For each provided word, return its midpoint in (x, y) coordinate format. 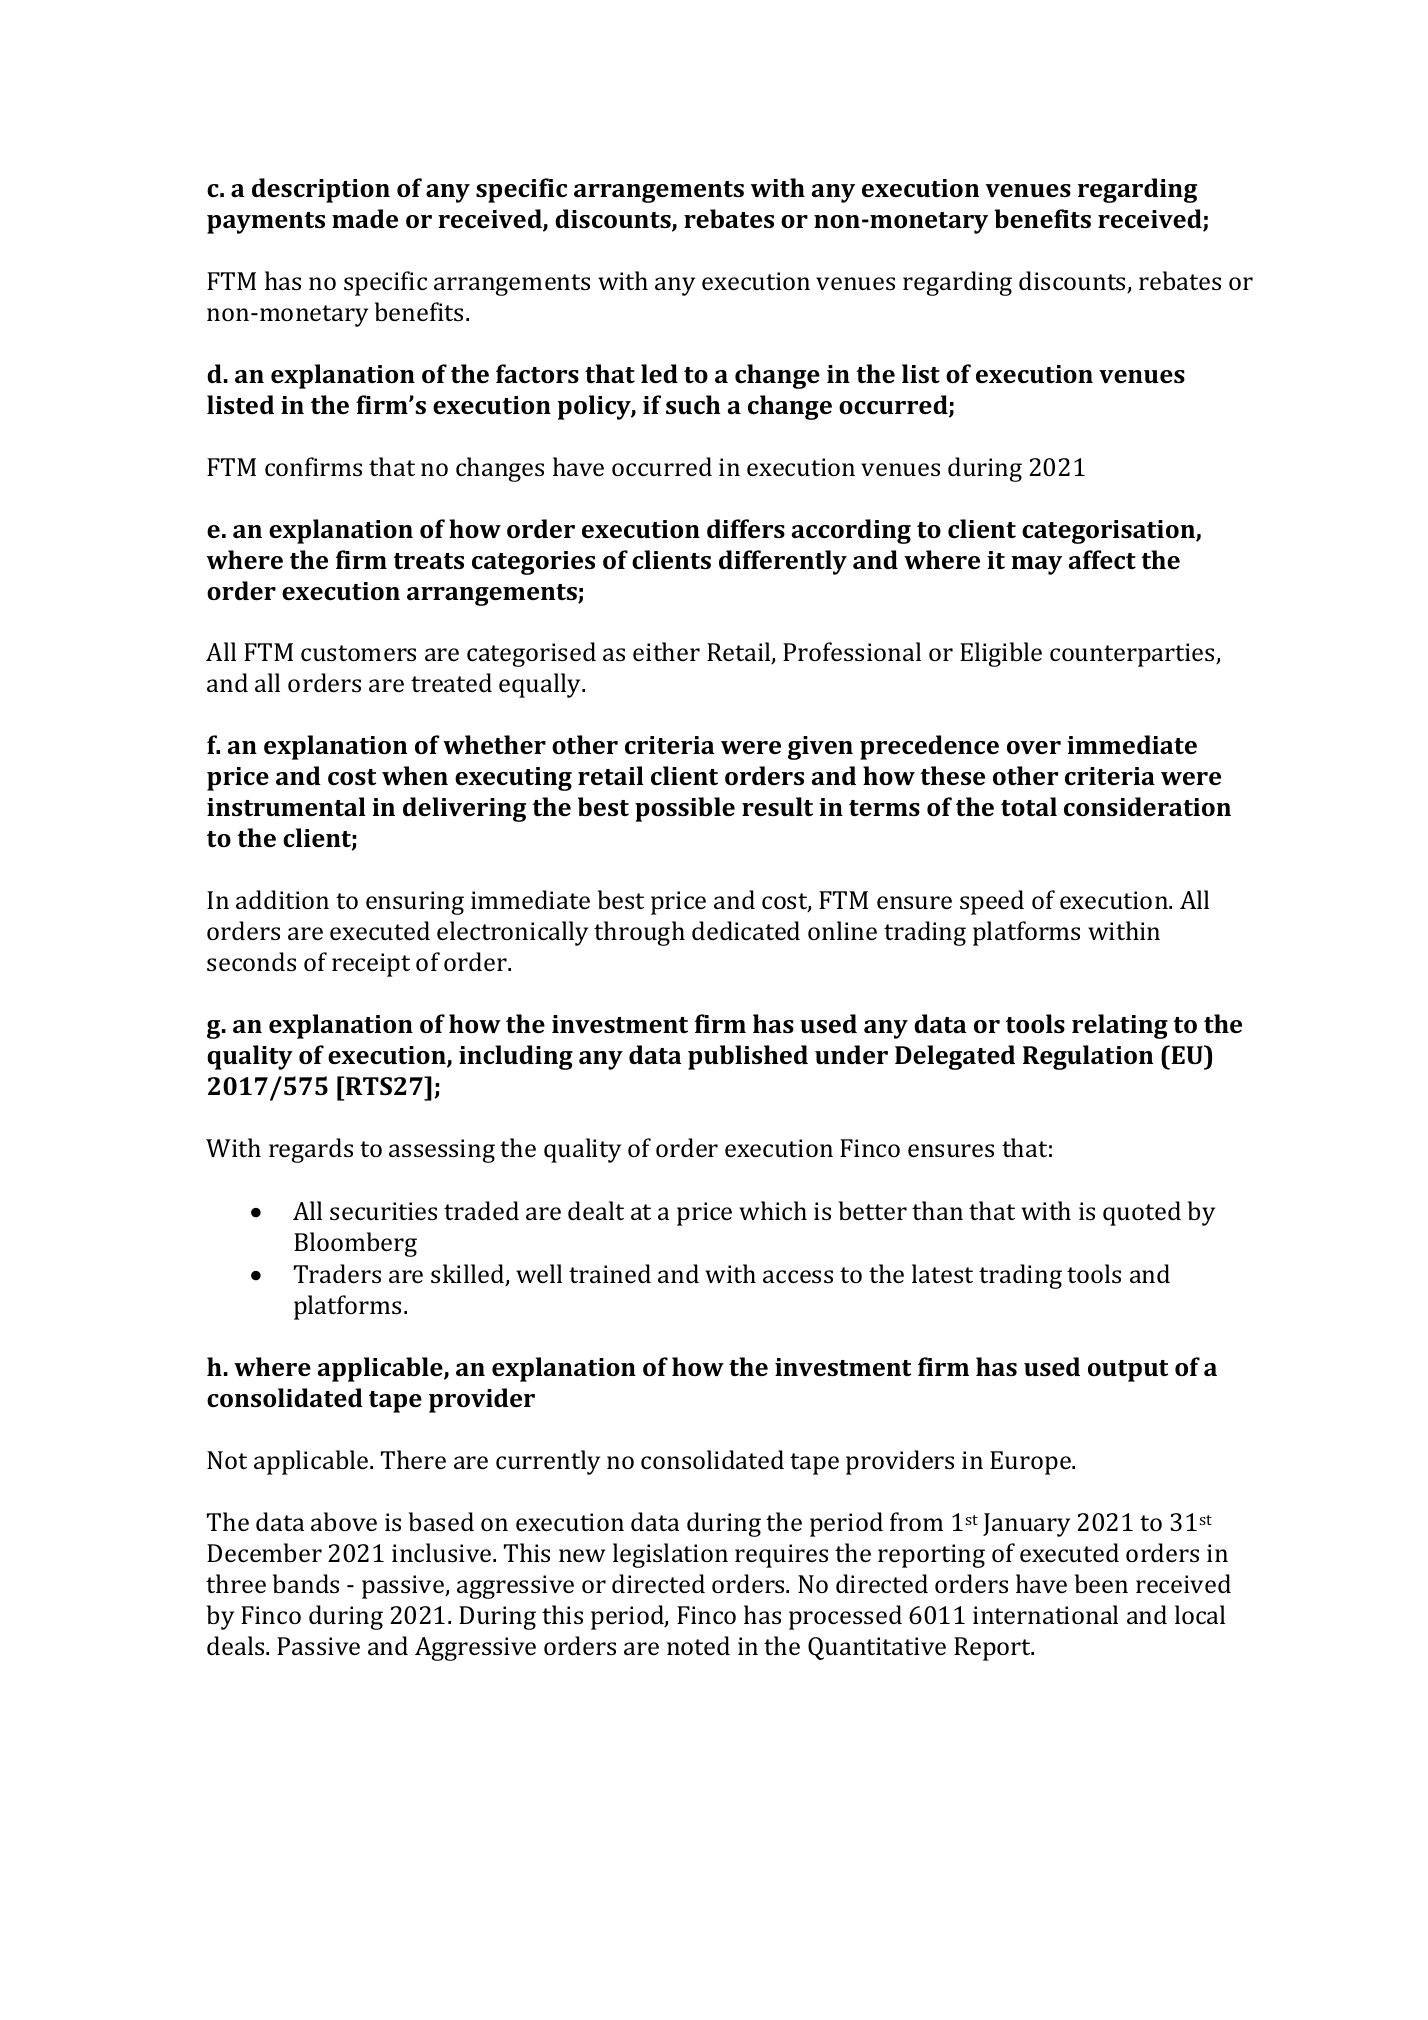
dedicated (746, 930)
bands (306, 1583)
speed (992, 902)
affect (1102, 559)
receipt (371, 965)
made (365, 218)
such (693, 404)
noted (698, 1645)
